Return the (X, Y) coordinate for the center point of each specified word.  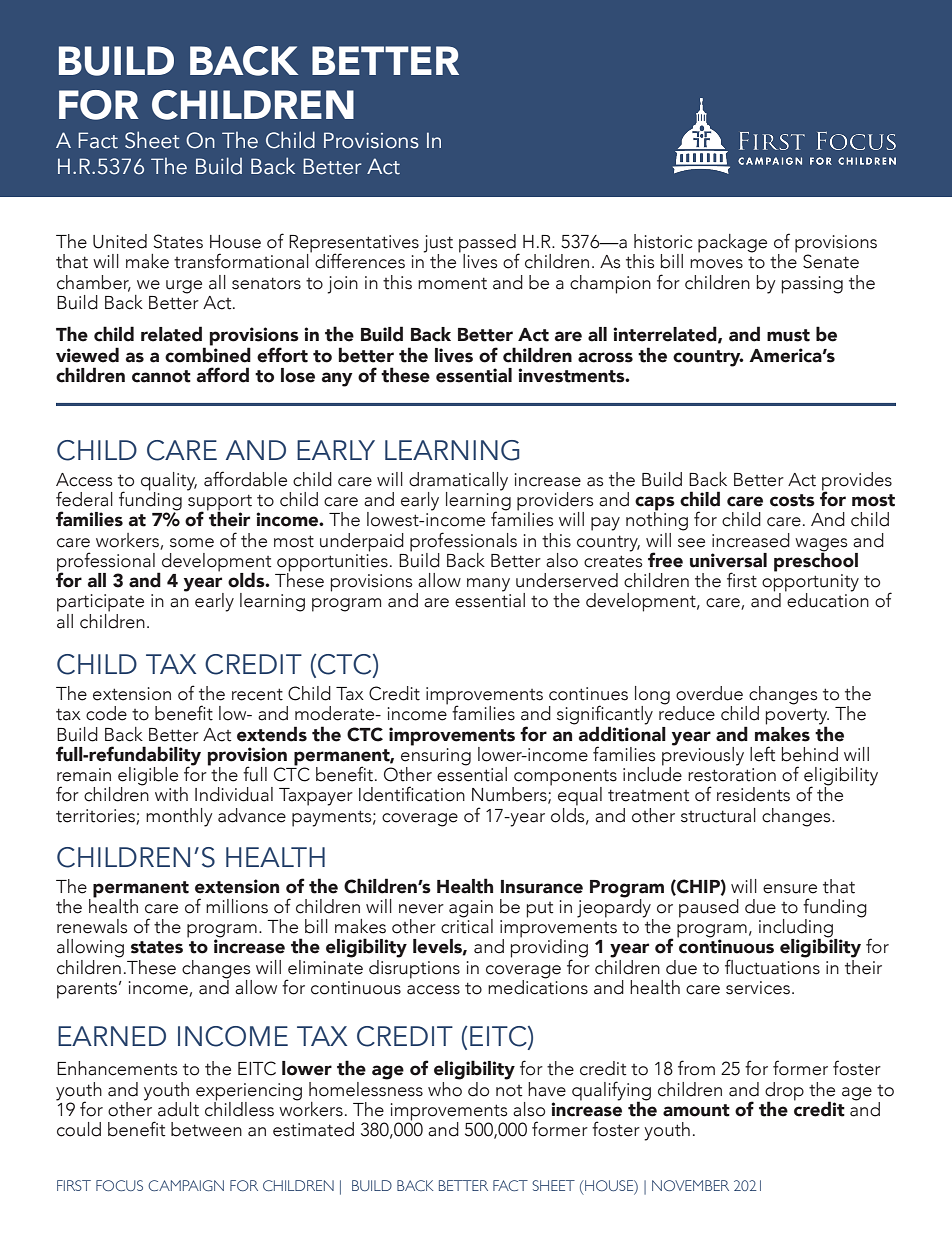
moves (716, 264)
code (106, 713)
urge (184, 287)
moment (452, 283)
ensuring (436, 756)
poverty (797, 717)
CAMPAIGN (186, 1185)
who (445, 1088)
